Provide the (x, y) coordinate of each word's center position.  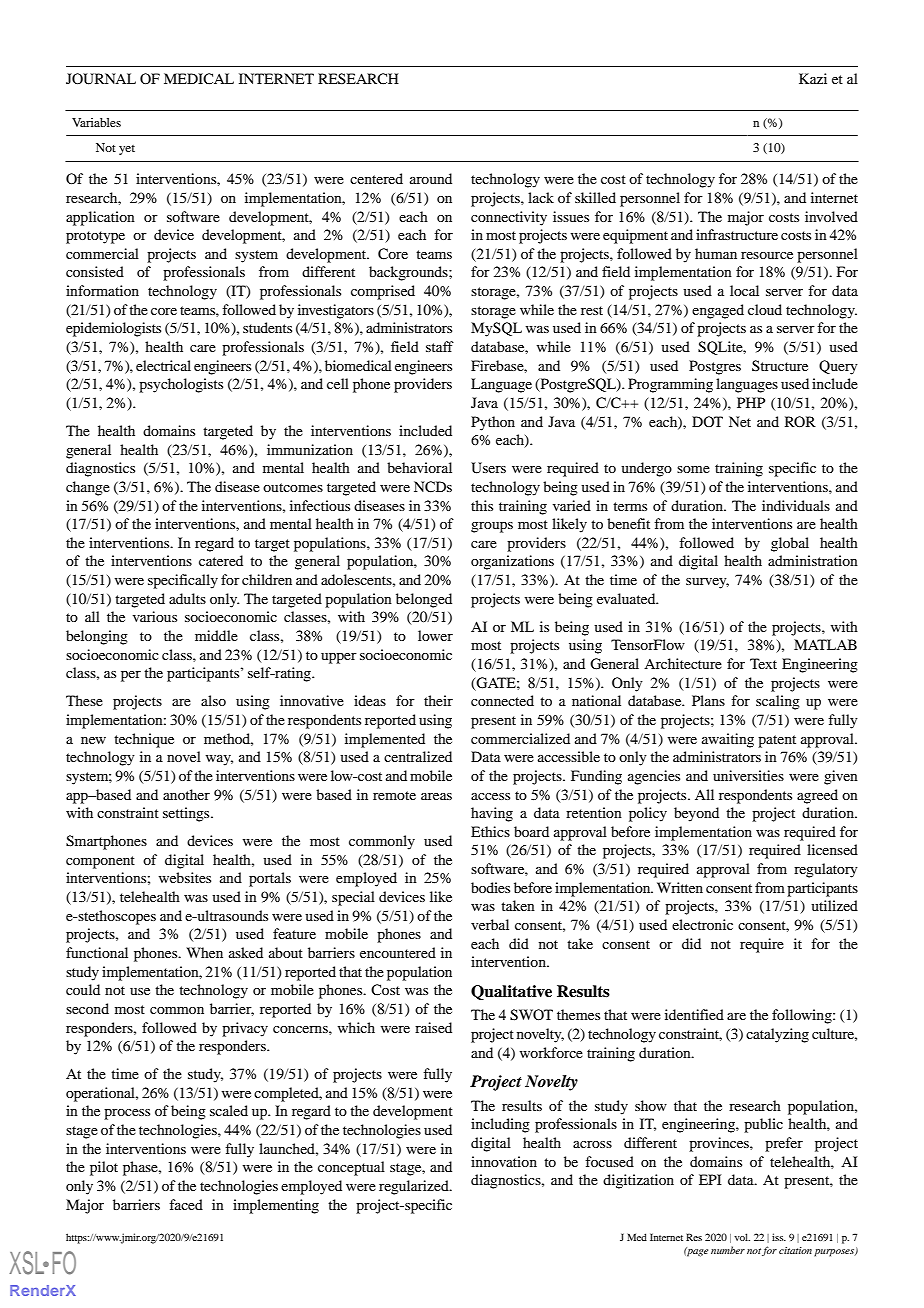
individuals (796, 505)
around (431, 178)
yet (127, 150)
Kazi (813, 78)
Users (488, 468)
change (88, 488)
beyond (696, 814)
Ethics (490, 831)
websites (185, 877)
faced (186, 1204)
